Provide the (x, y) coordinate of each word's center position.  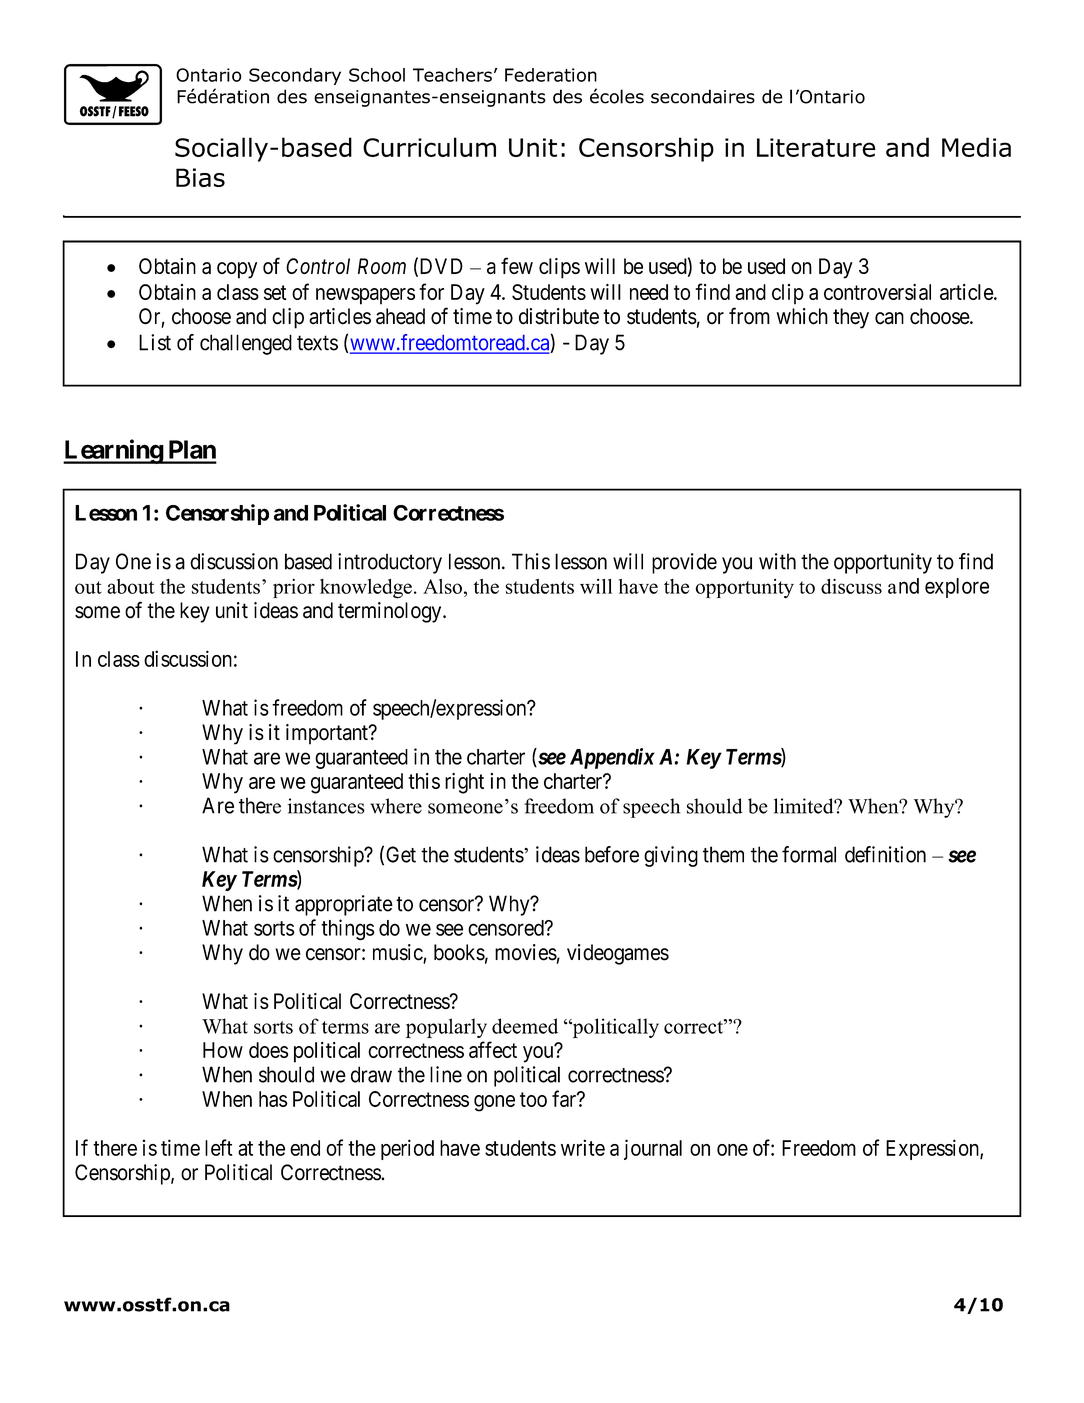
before (612, 854)
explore (957, 588)
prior (294, 588)
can (889, 318)
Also (442, 586)
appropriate (344, 905)
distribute (559, 316)
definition (885, 854)
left (219, 1147)
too (533, 1099)
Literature (816, 147)
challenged (246, 344)
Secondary (295, 76)
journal (653, 1149)
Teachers (452, 75)
